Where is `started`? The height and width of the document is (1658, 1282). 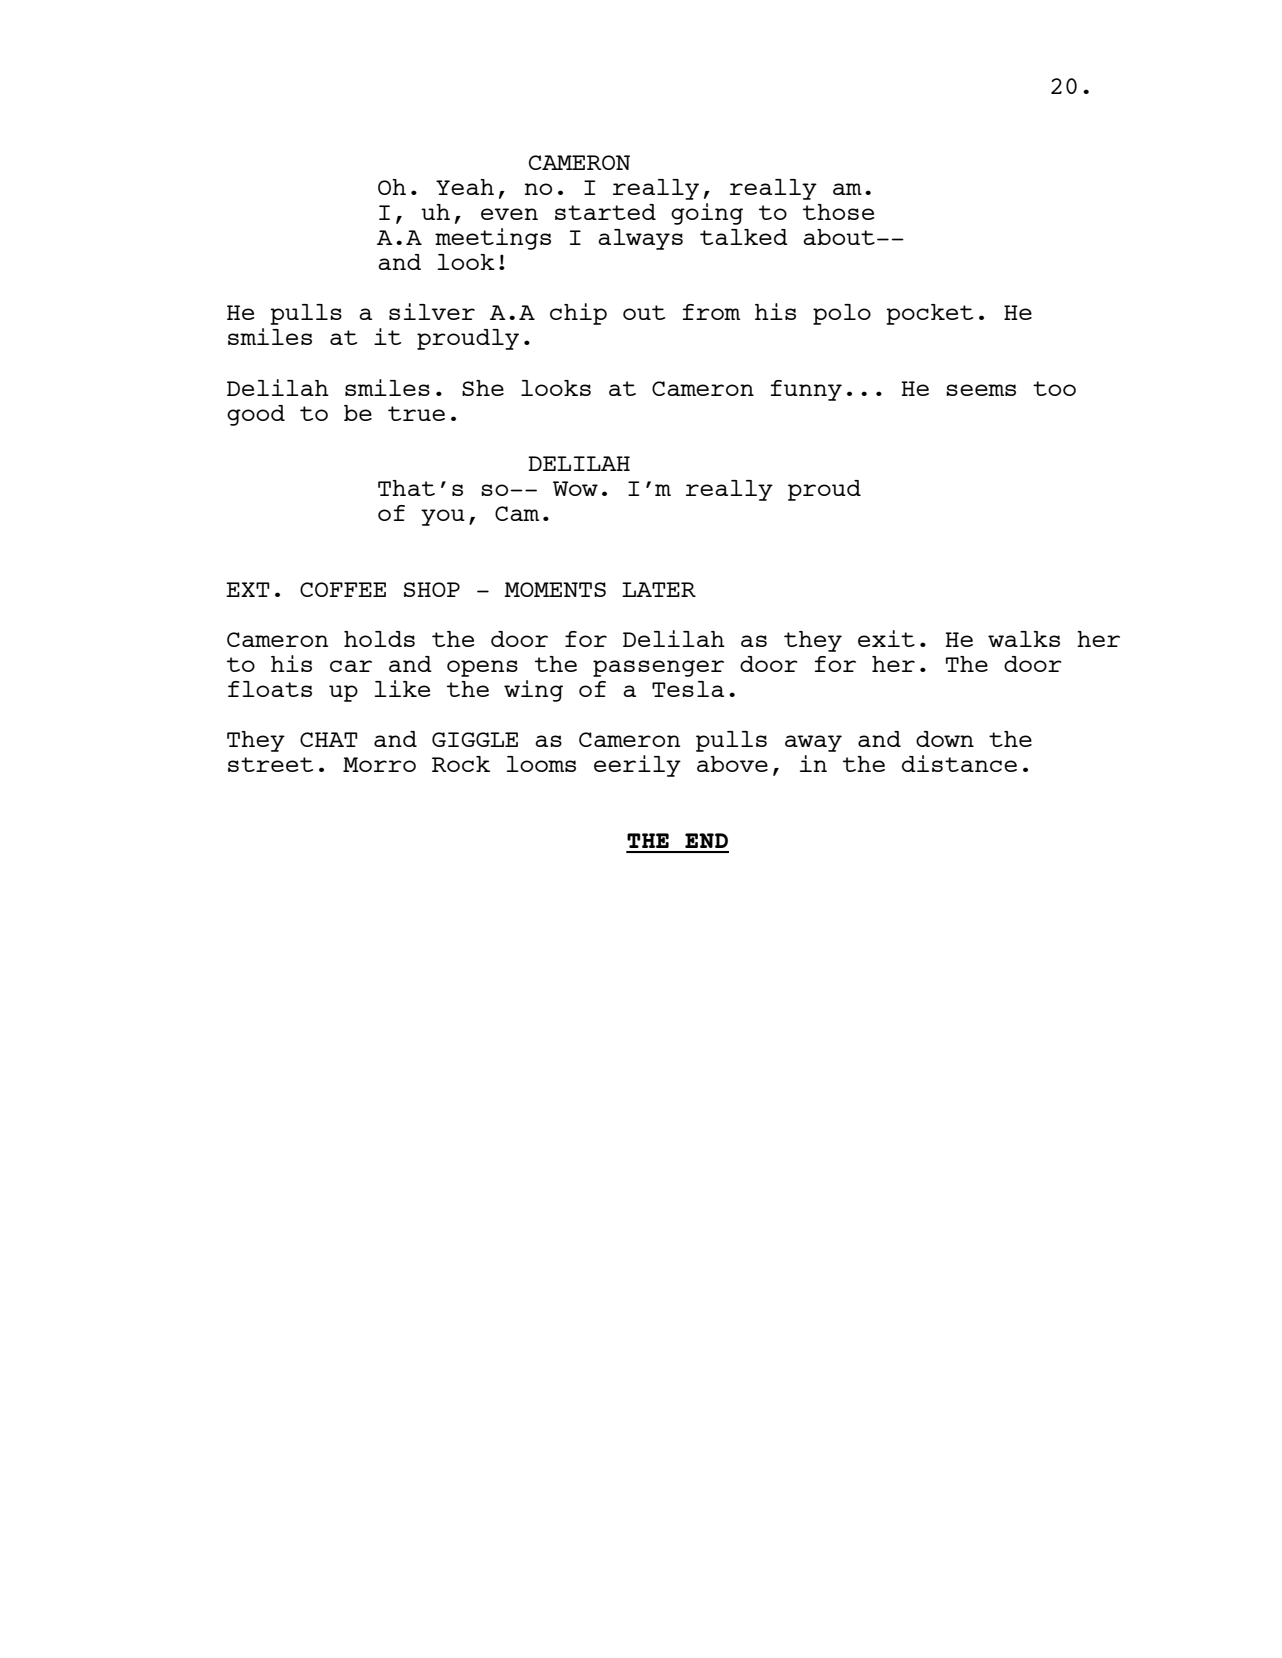
started is located at coordinates (605, 212).
